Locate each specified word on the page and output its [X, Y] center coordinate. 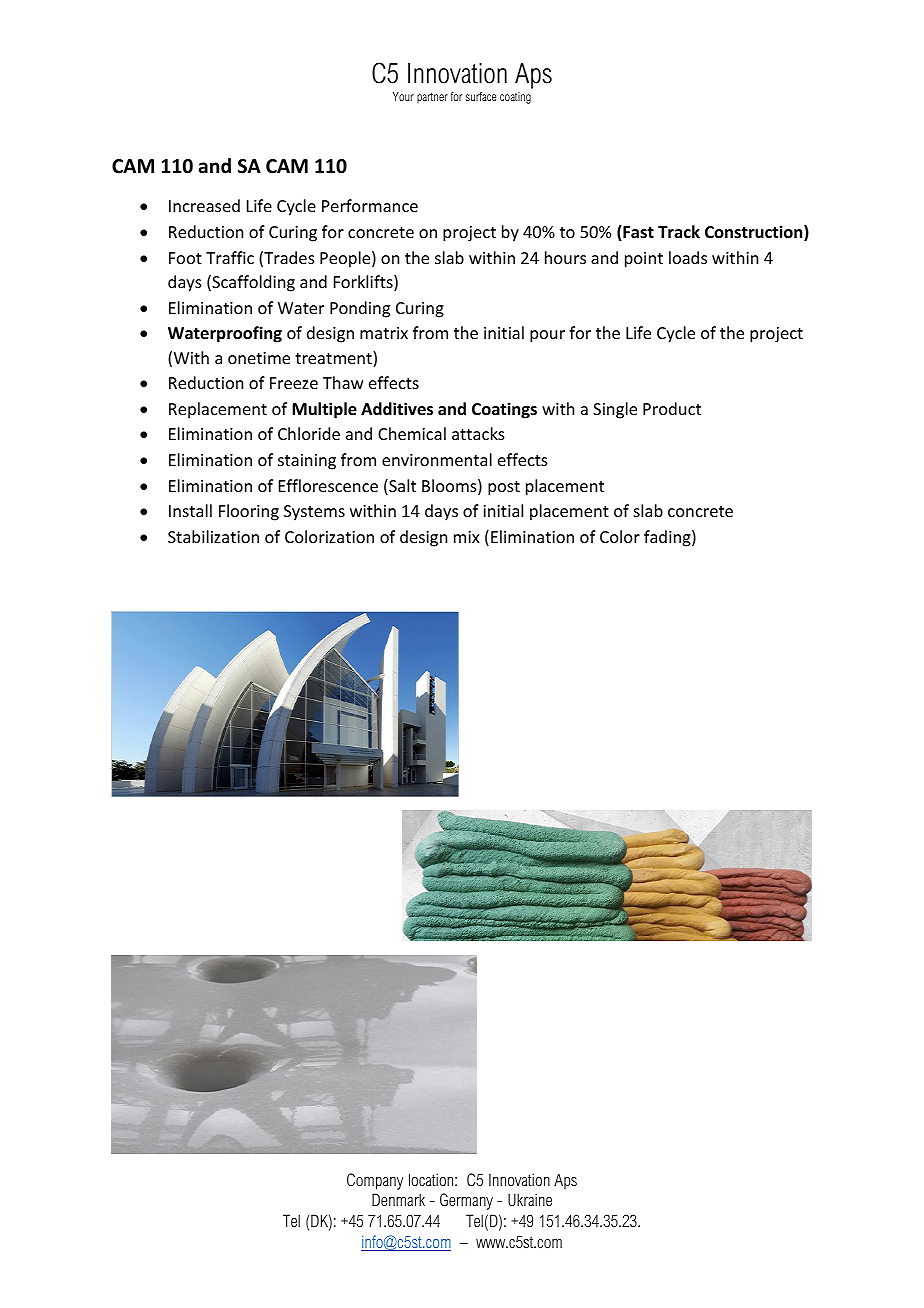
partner [432, 97]
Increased [204, 205]
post [504, 488]
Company [375, 1181]
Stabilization [213, 536]
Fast [637, 233]
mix [467, 537]
